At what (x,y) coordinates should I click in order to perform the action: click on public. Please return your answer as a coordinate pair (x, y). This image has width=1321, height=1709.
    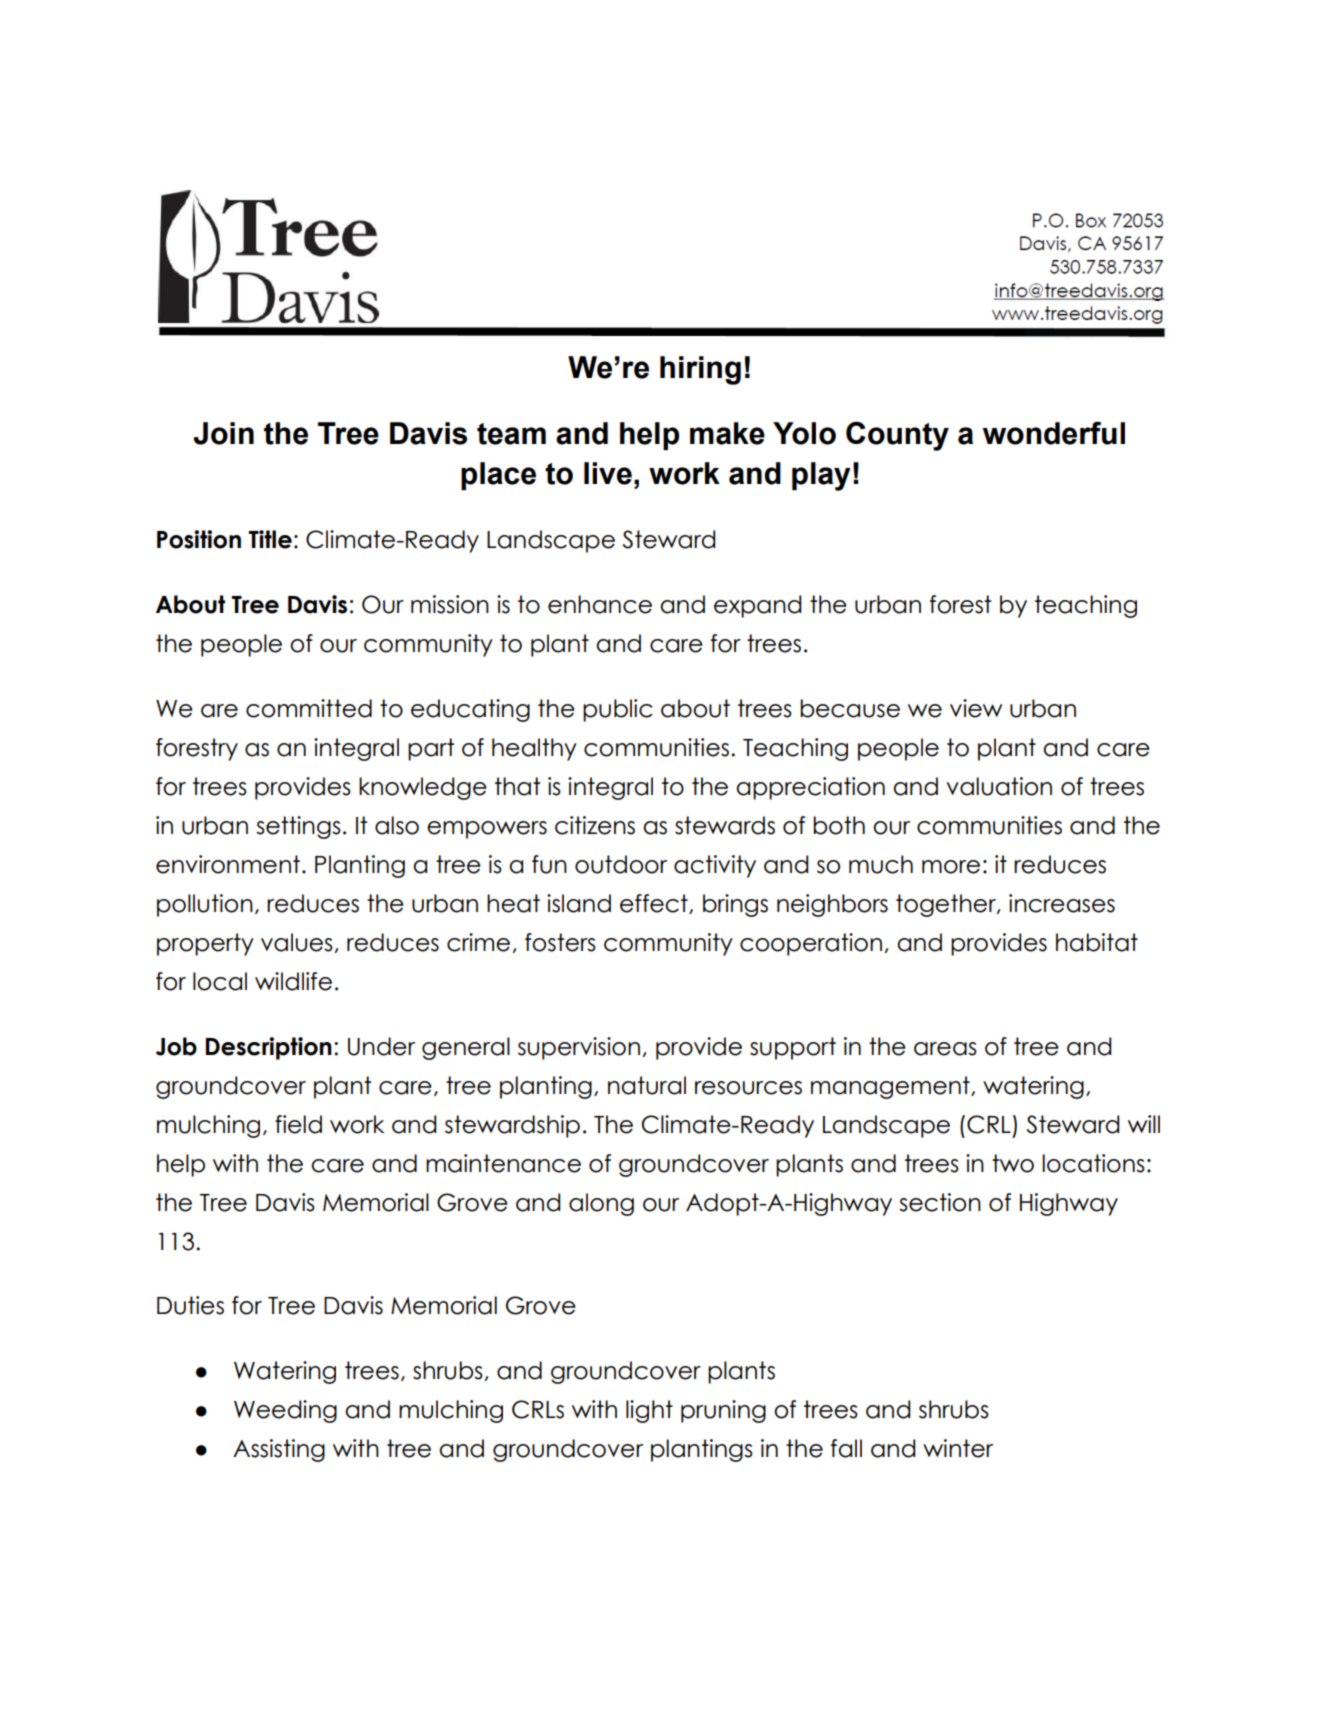
    Looking at the image, I should click on (618, 710).
